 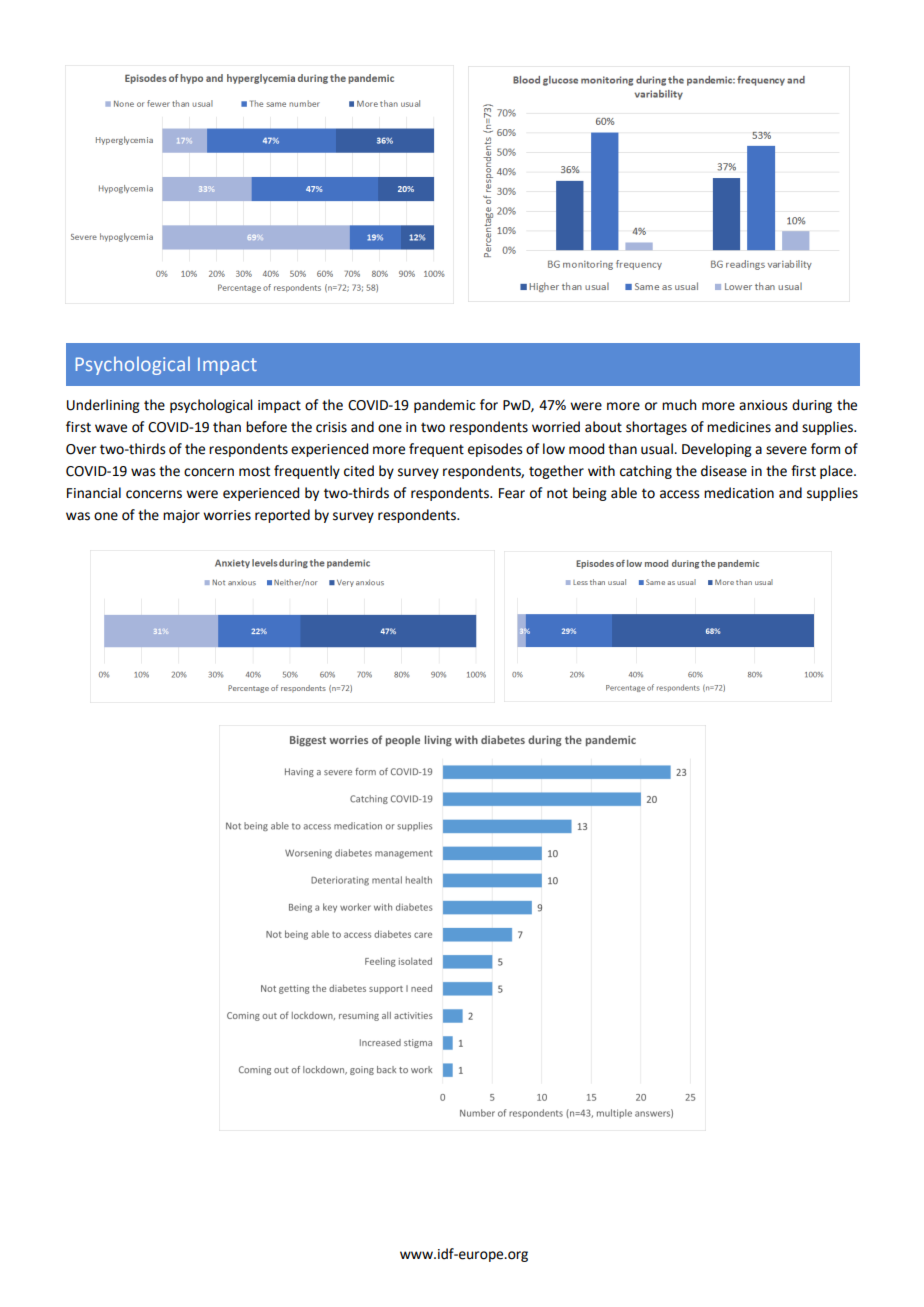 What do you see at coordinates (282, 516) in the screenshot?
I see `reported` at bounding box center [282, 516].
